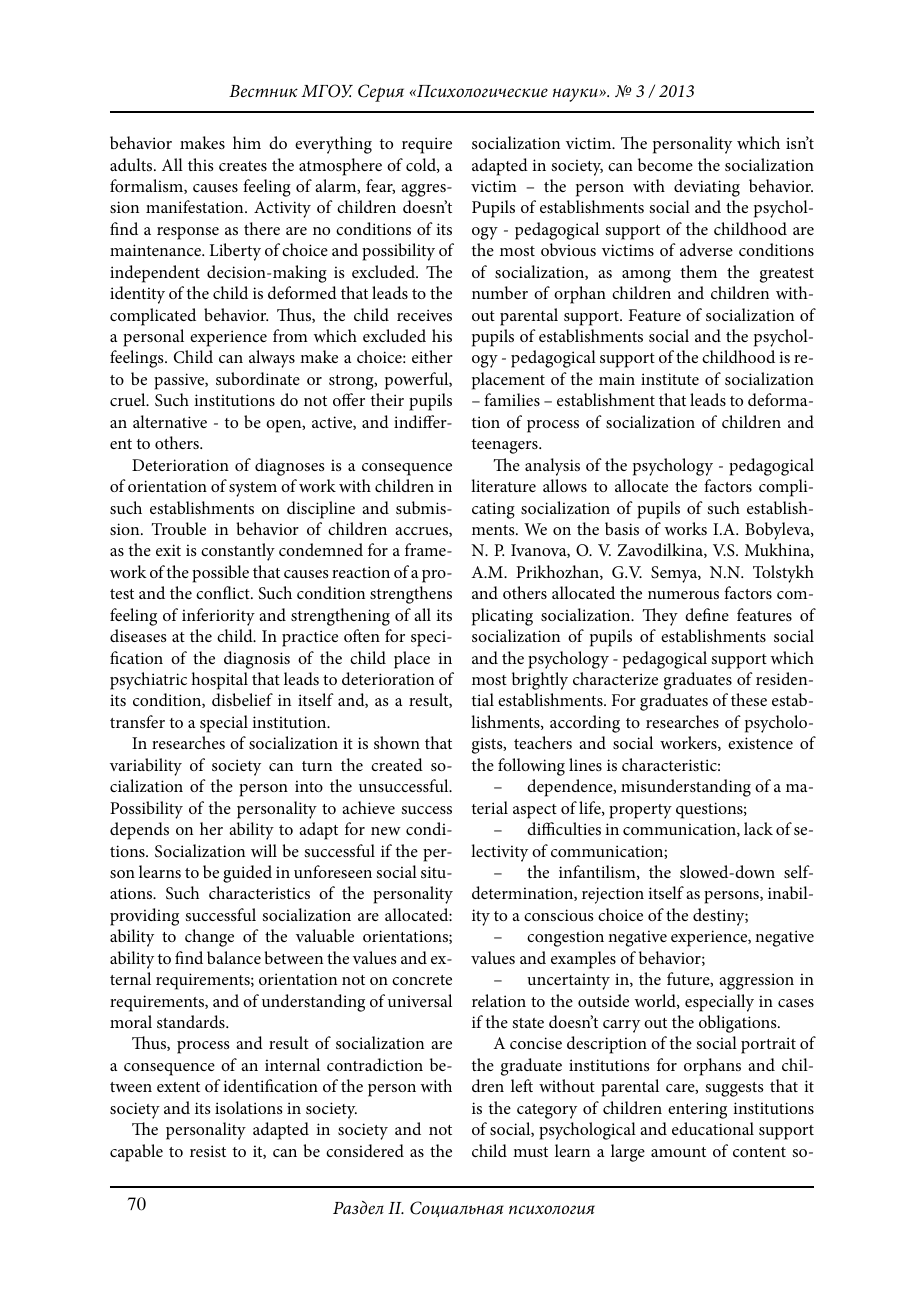  What do you see at coordinates (218, 617) in the screenshot?
I see `inferiority` at bounding box center [218, 617].
